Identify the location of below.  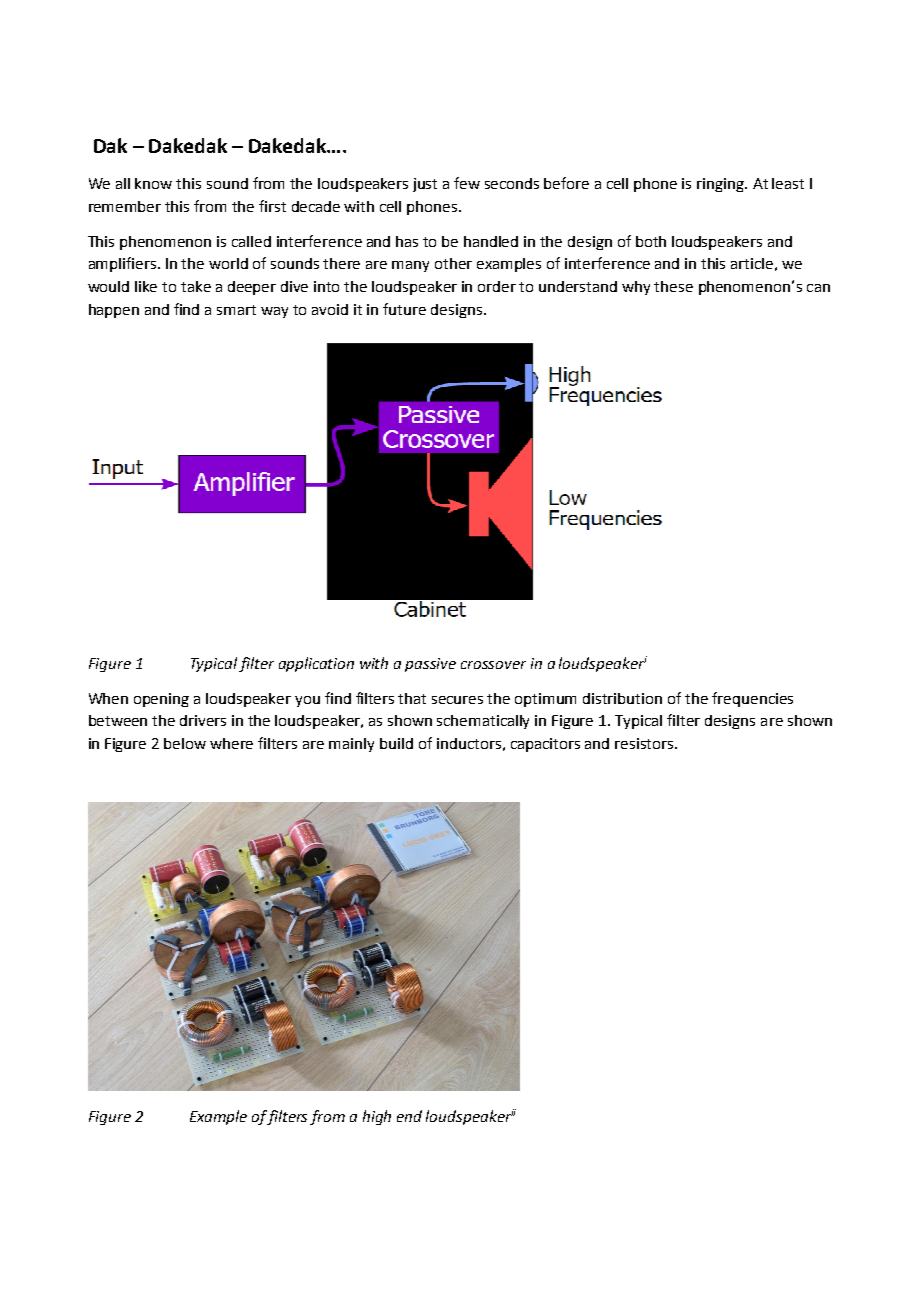
(185, 743).
